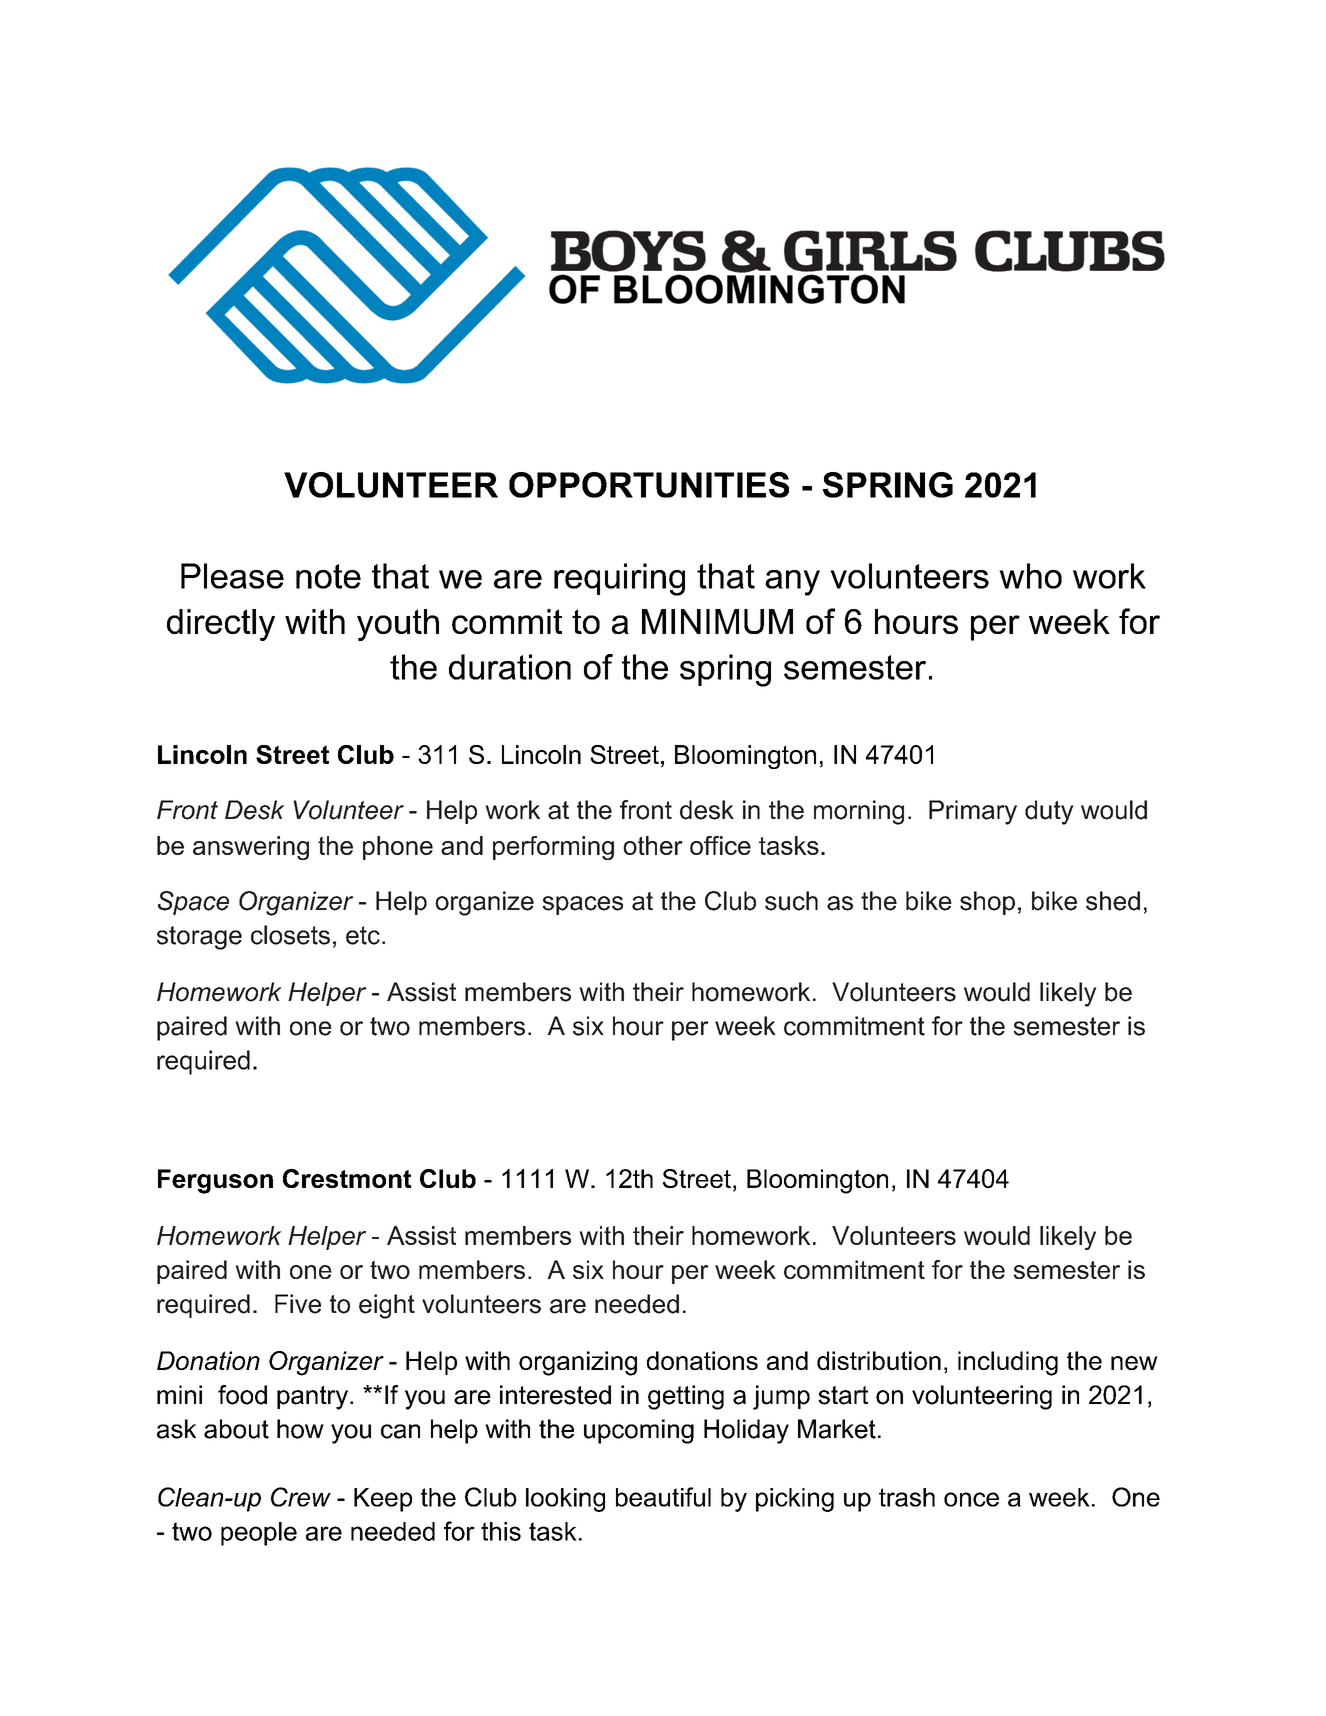 The image size is (1326, 1716). Describe the element at coordinates (663, 1497) in the image. I see `beautiful` at that location.
